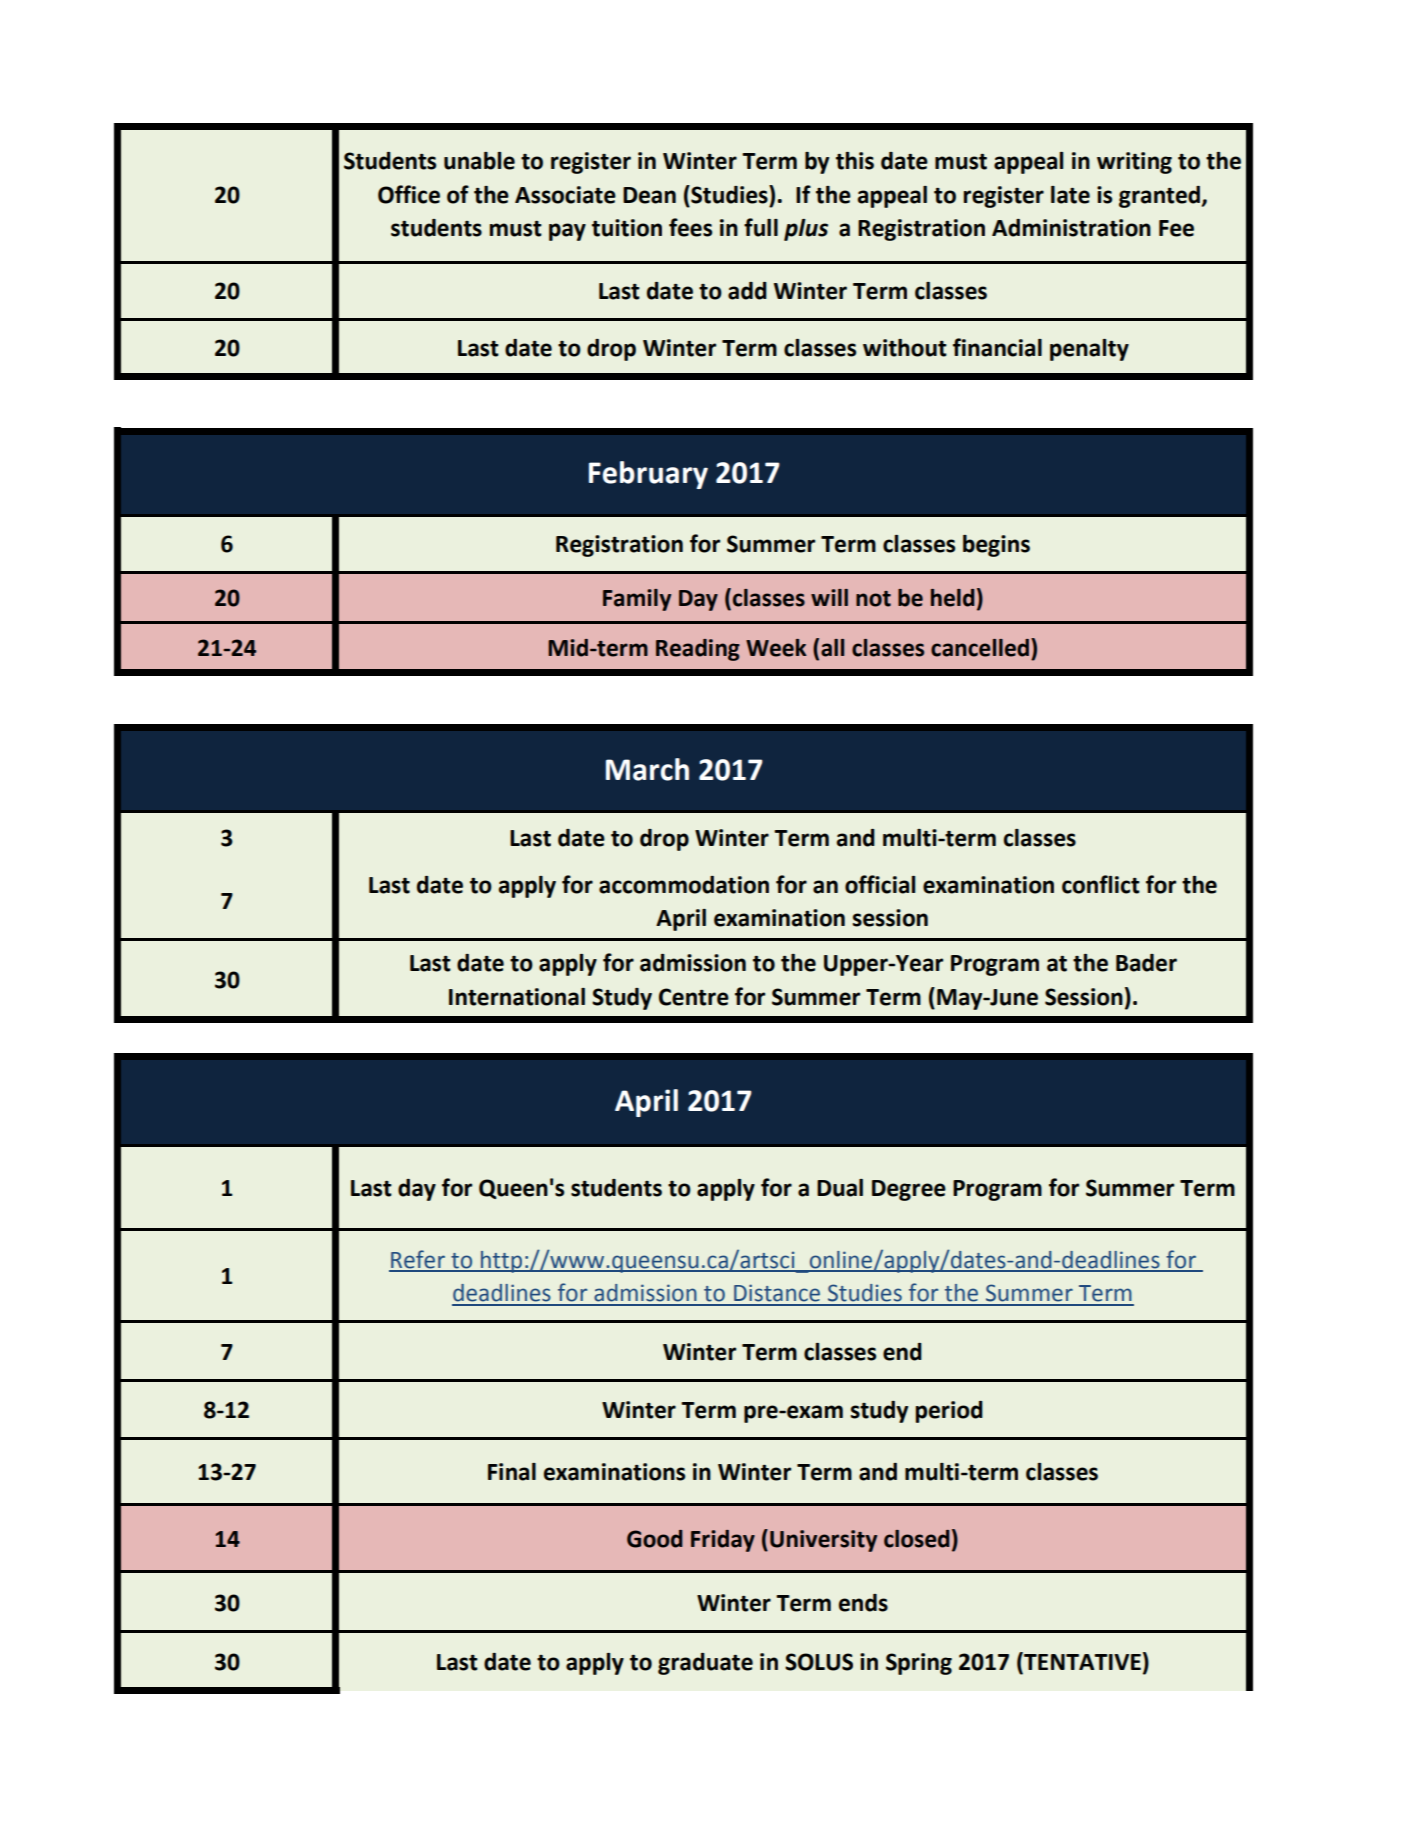  I want to click on late, so click(1070, 195).
